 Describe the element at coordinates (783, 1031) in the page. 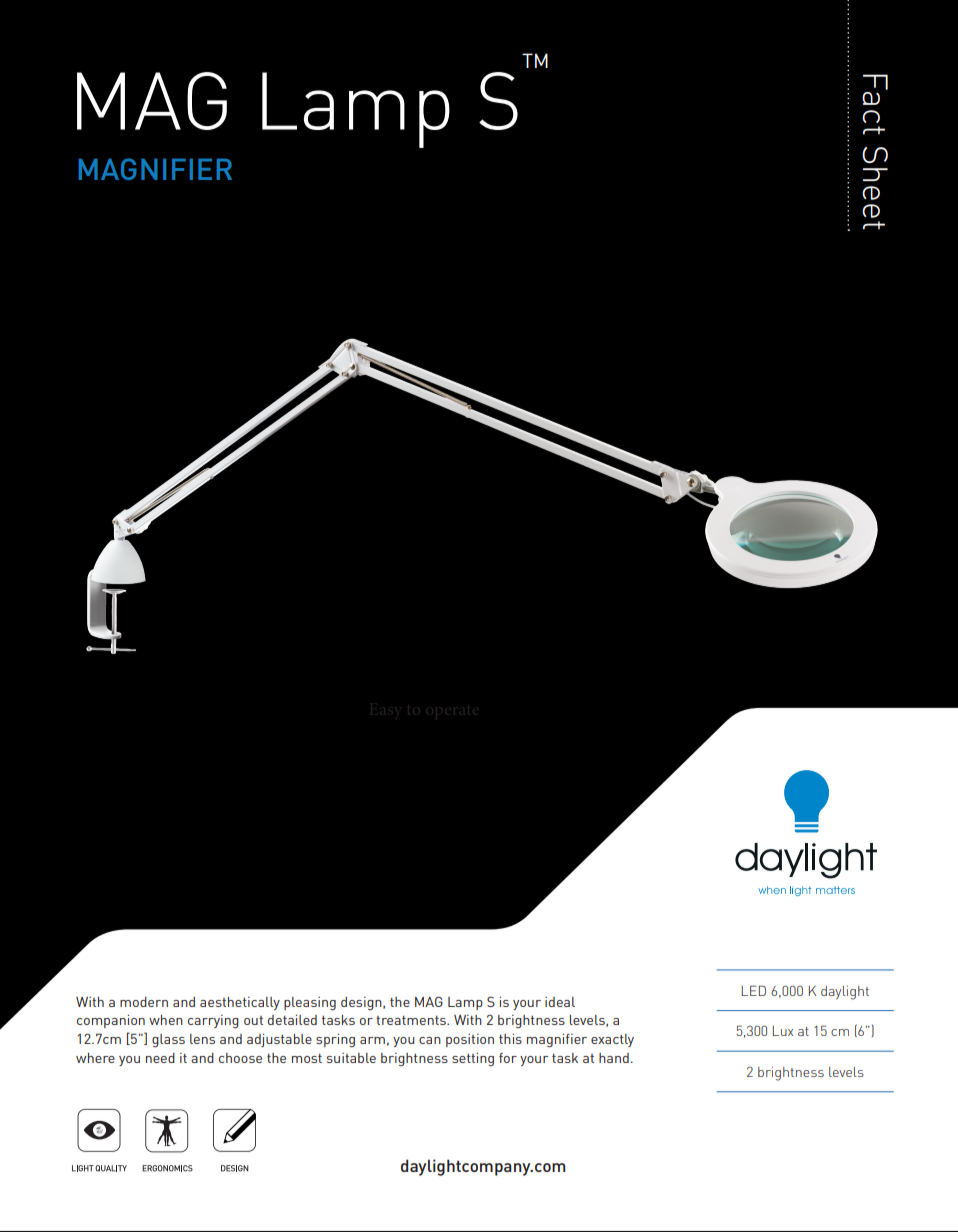

I see `Lux` at that location.
